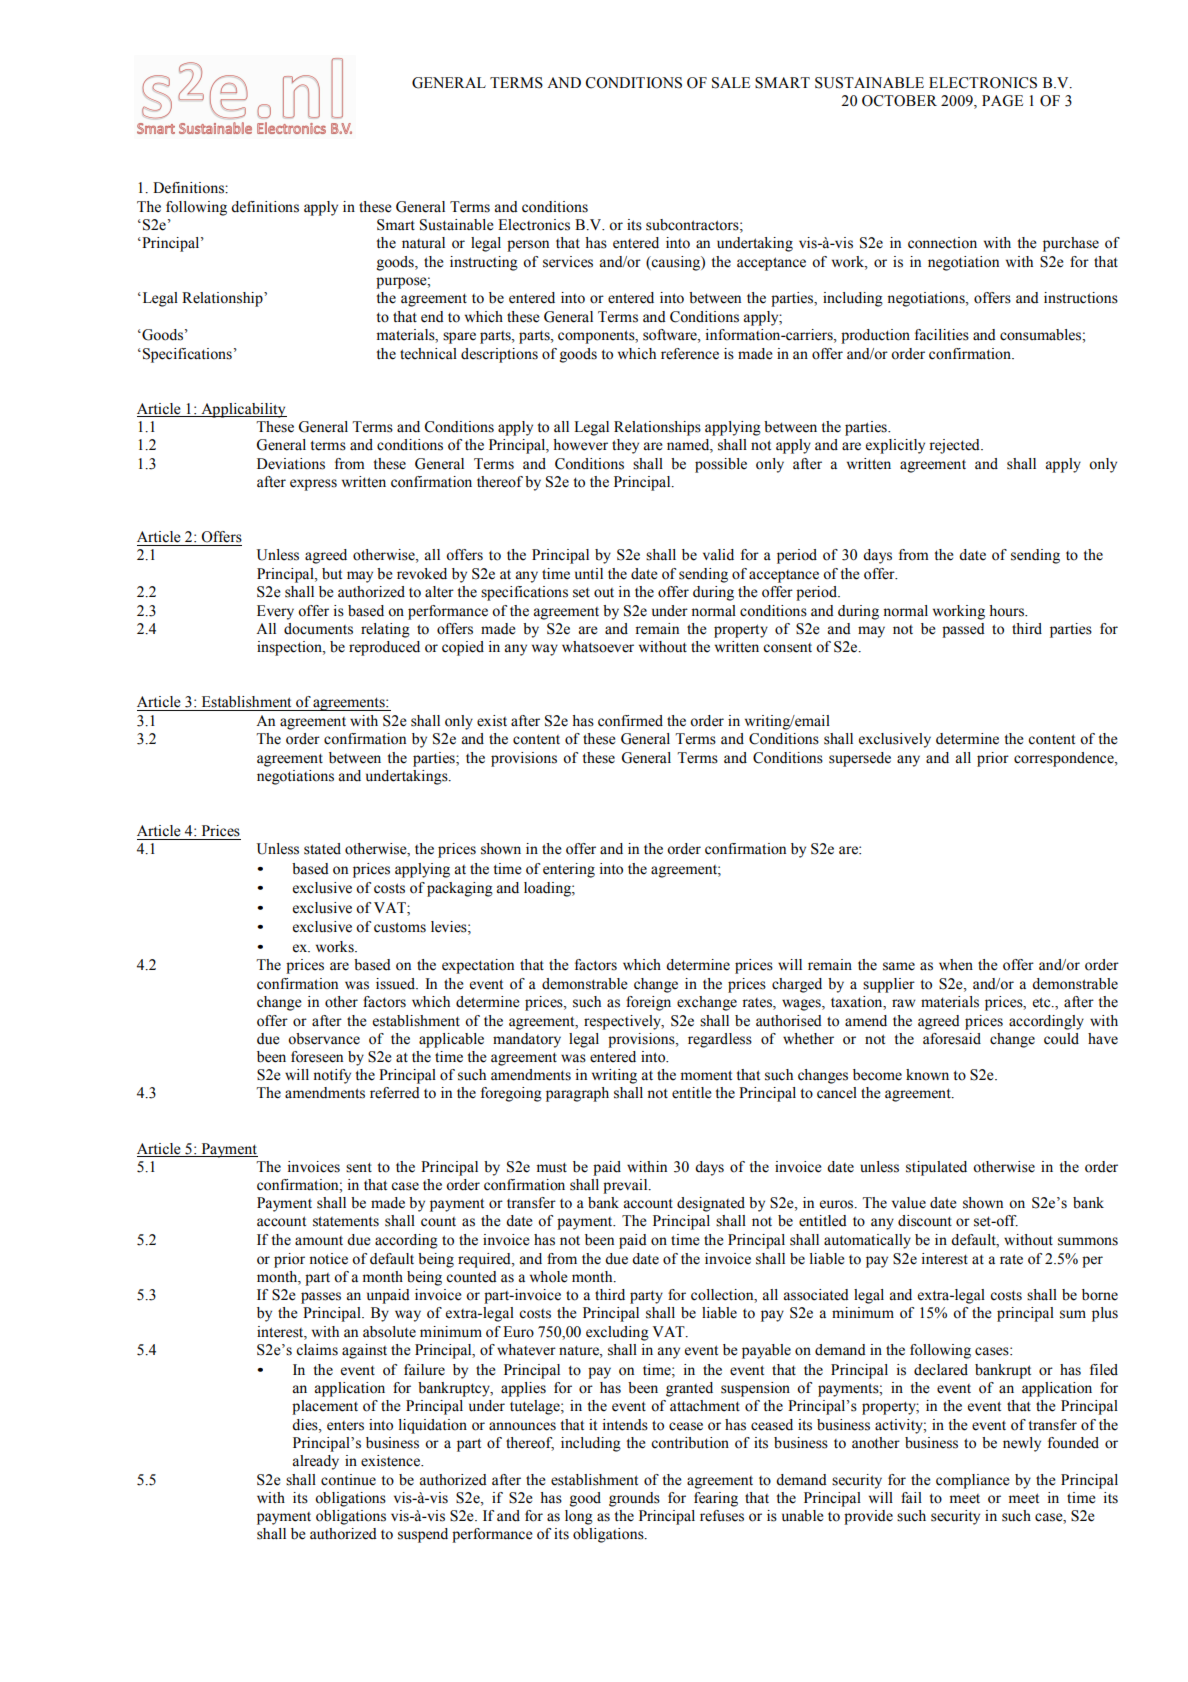 This document has height=1682, width=1188. I want to click on reference, so click(690, 354).
